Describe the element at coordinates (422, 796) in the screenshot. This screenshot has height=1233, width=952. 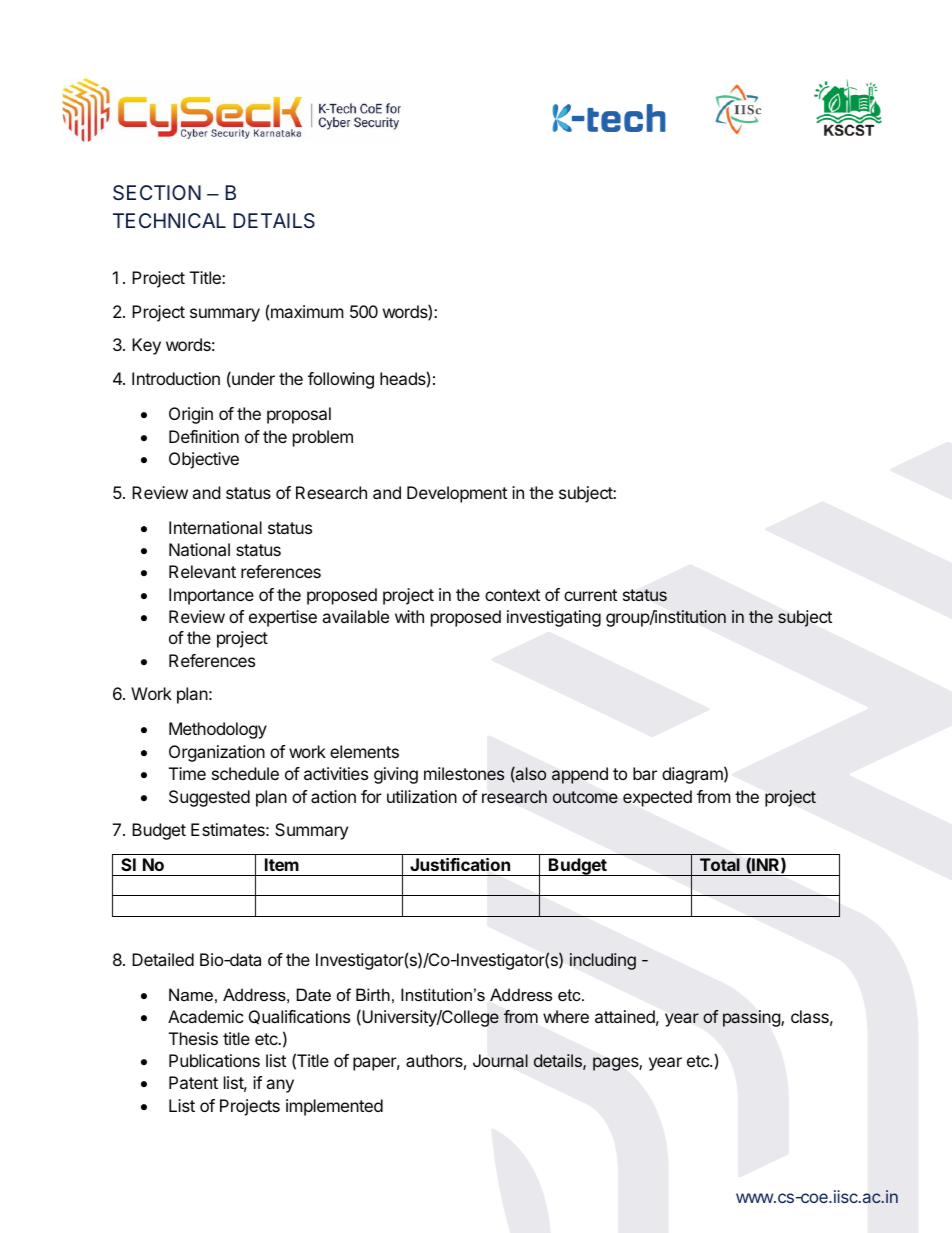
I see `utilization` at that location.
